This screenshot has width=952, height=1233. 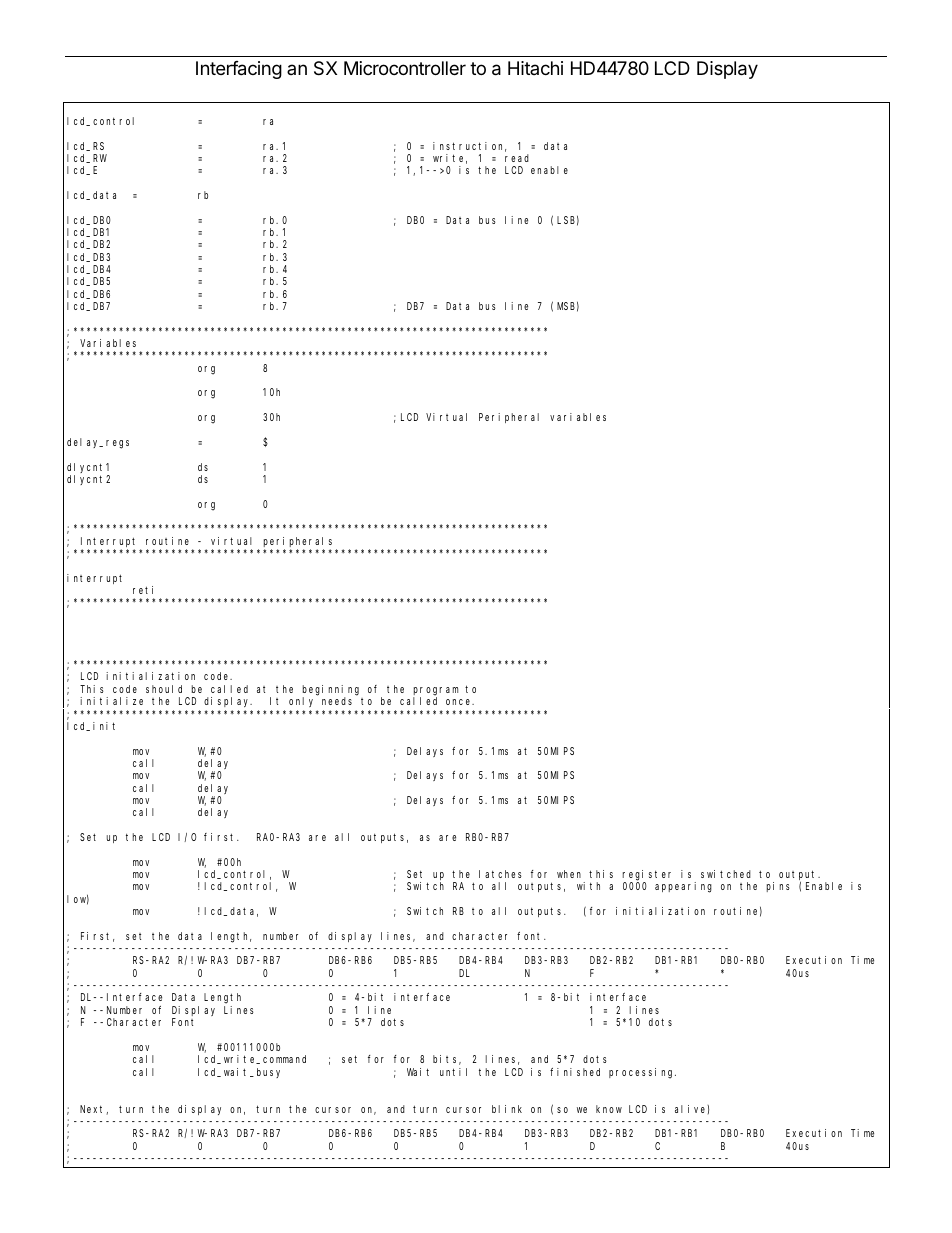 What do you see at coordinates (239, 70) in the screenshot?
I see `Interfacing` at bounding box center [239, 70].
